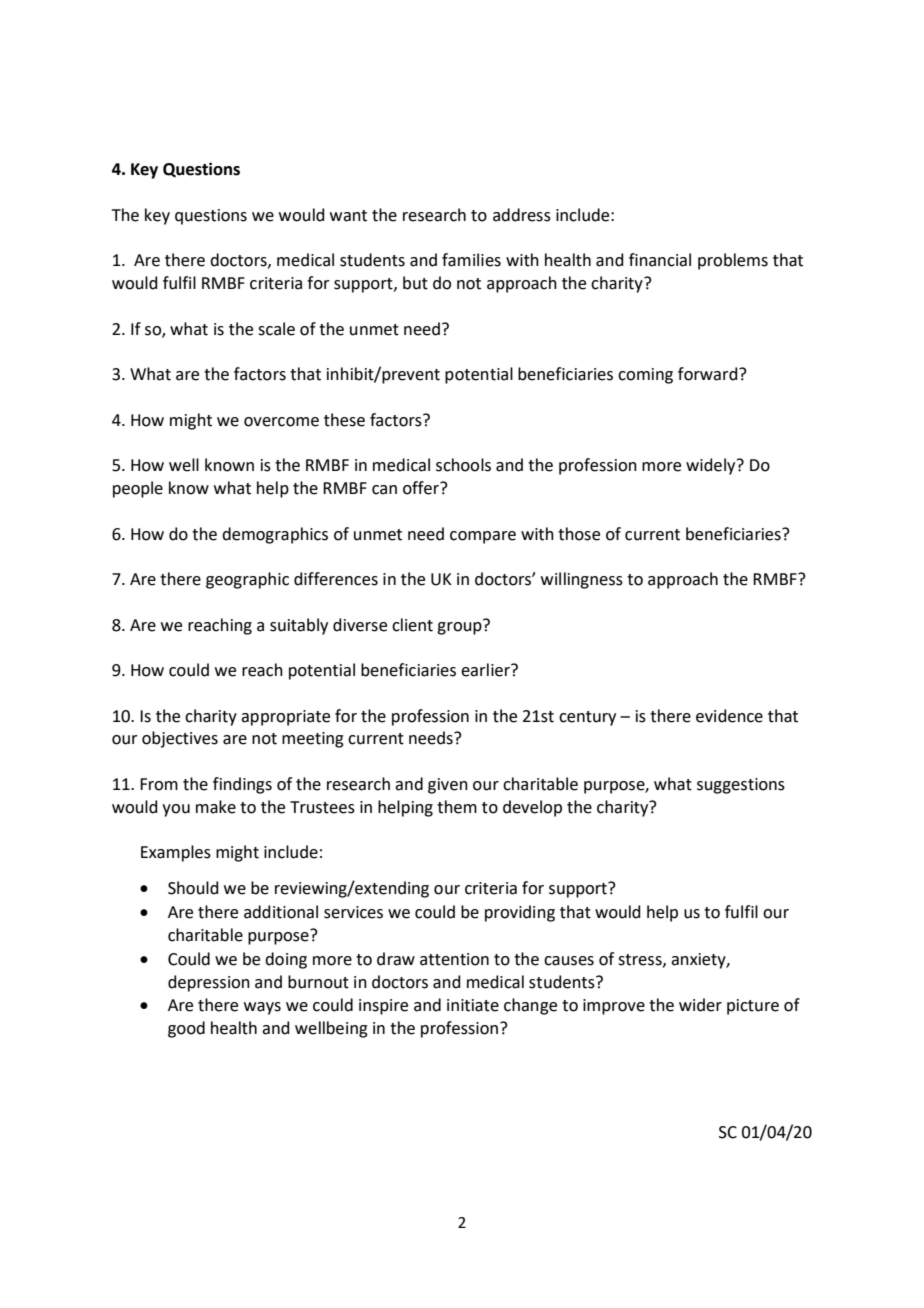  I want to click on willingness, so click(582, 580).
